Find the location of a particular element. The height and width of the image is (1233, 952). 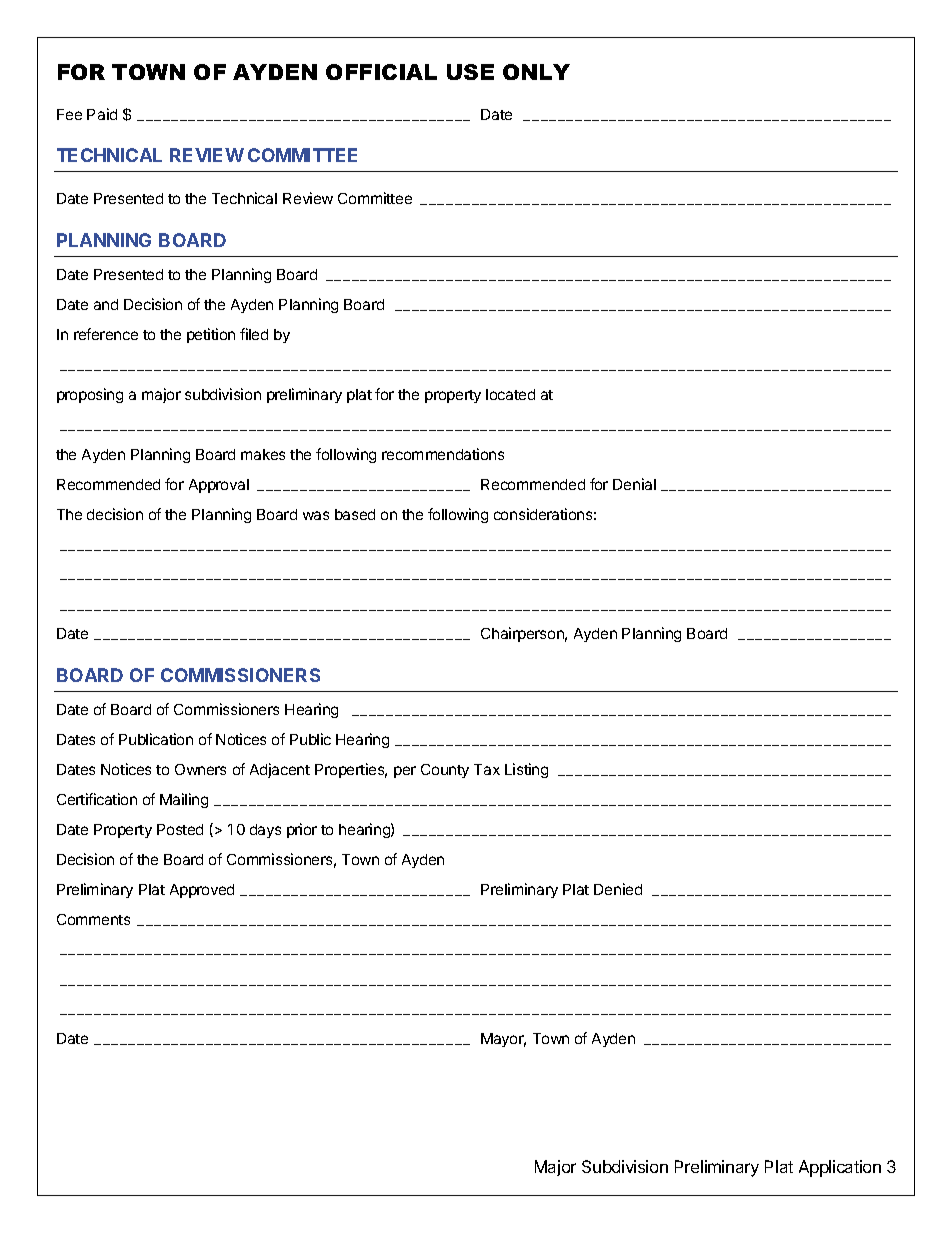

Denied is located at coordinates (618, 889).
